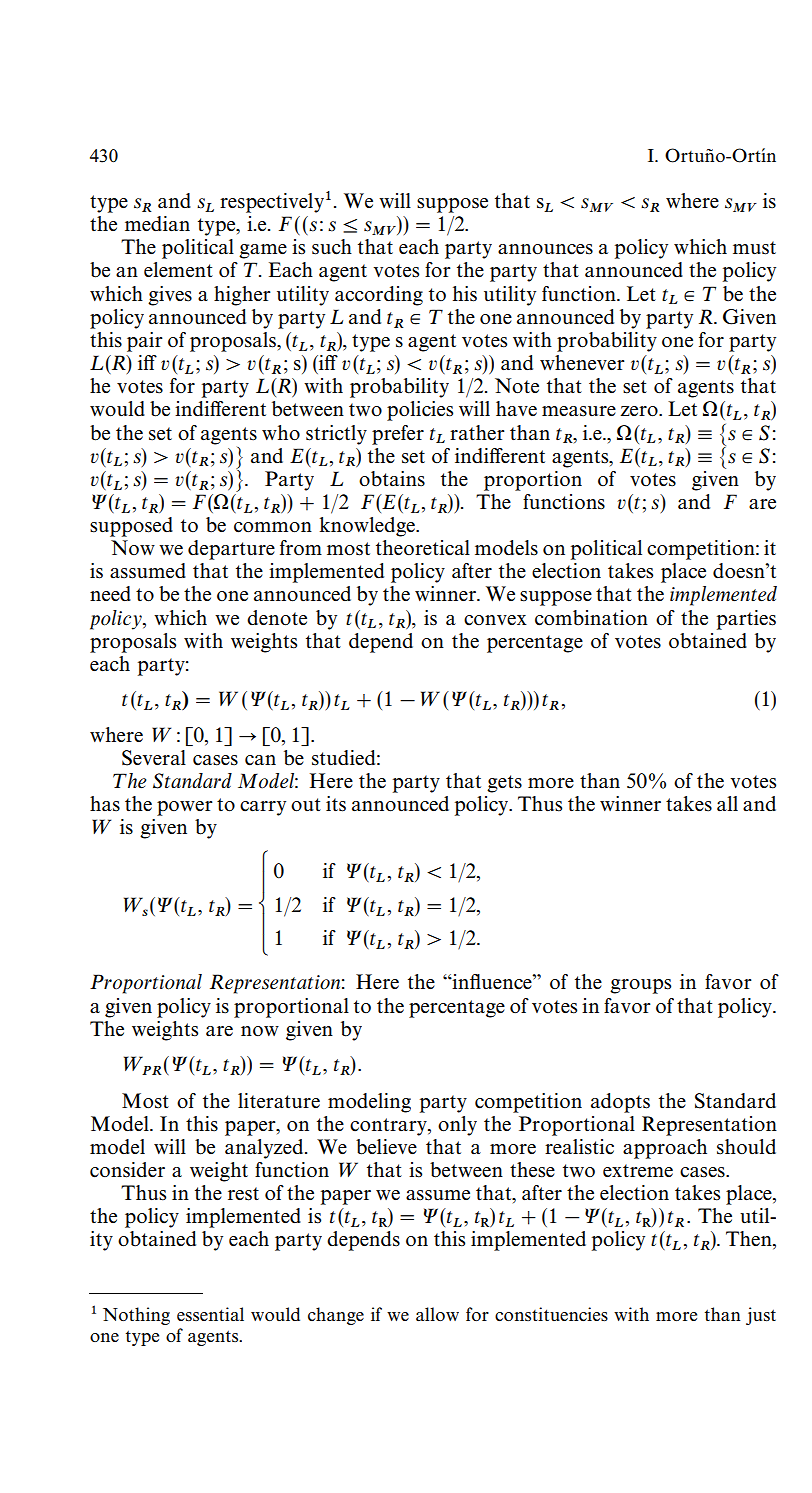  What do you see at coordinates (154, 758) in the page?
I see `Several` at bounding box center [154, 758].
